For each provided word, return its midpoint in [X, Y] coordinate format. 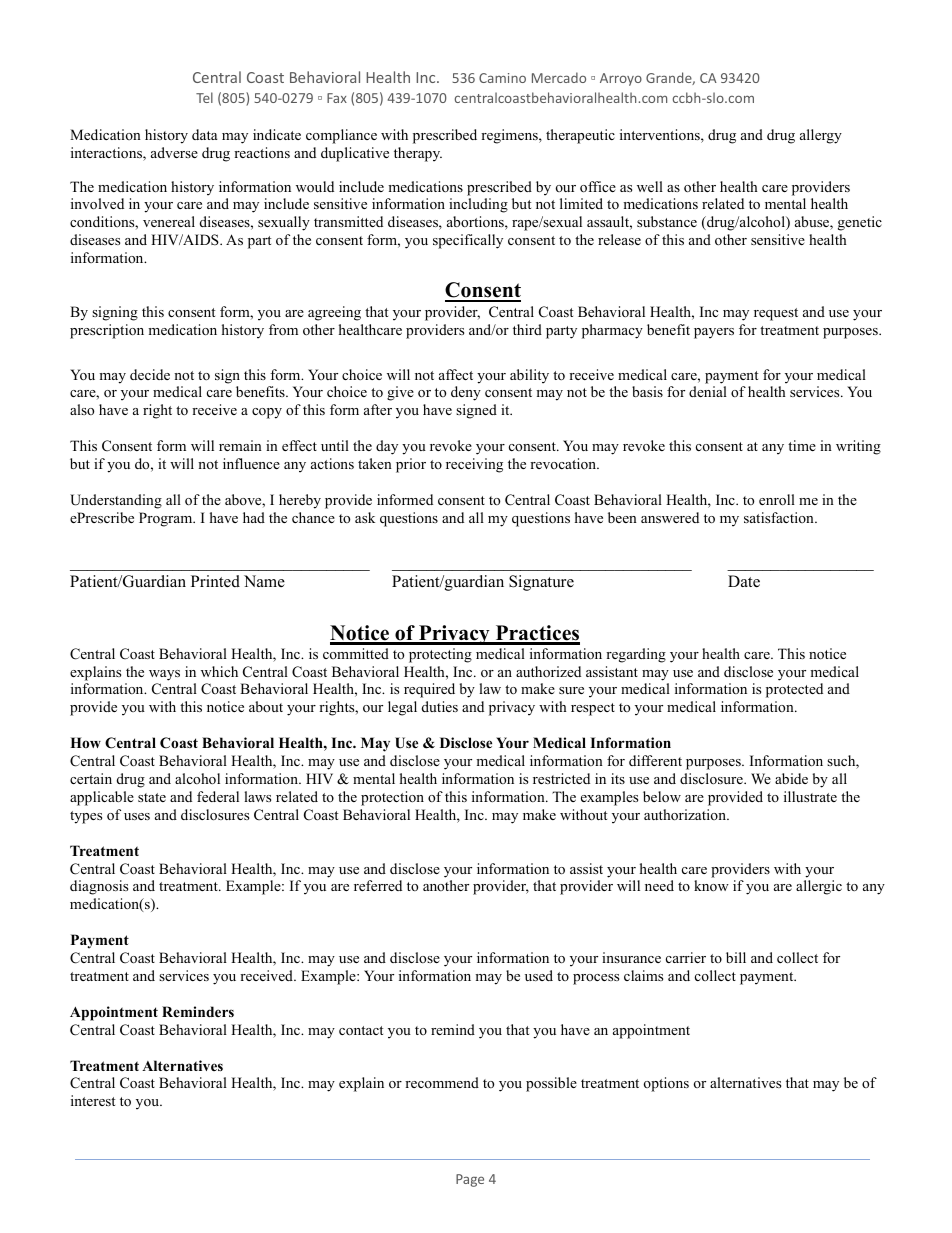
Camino [502, 78]
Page [470, 1180]
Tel [204, 97]
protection [392, 798]
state [152, 797]
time [802, 445]
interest [93, 1100]
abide [791, 778]
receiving [474, 465]
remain [240, 445]
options [666, 1084]
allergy [821, 136]
